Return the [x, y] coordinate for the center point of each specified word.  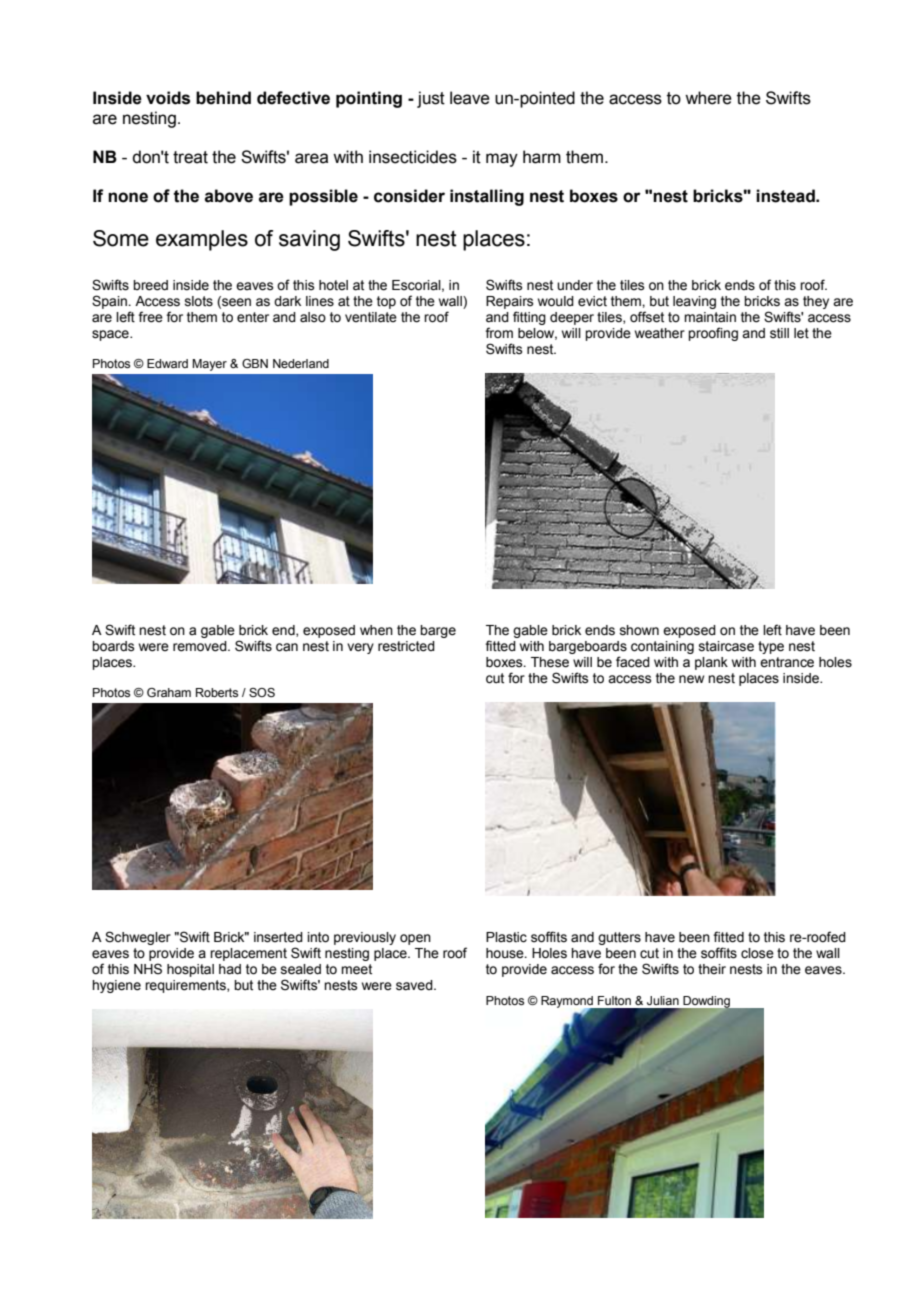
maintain [710, 317]
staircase [726, 646]
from [499, 333]
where [708, 98]
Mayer [209, 365]
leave [470, 98]
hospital [190, 970]
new [691, 679]
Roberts [217, 692]
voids [168, 98]
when [376, 630]
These [550, 662]
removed [201, 646]
